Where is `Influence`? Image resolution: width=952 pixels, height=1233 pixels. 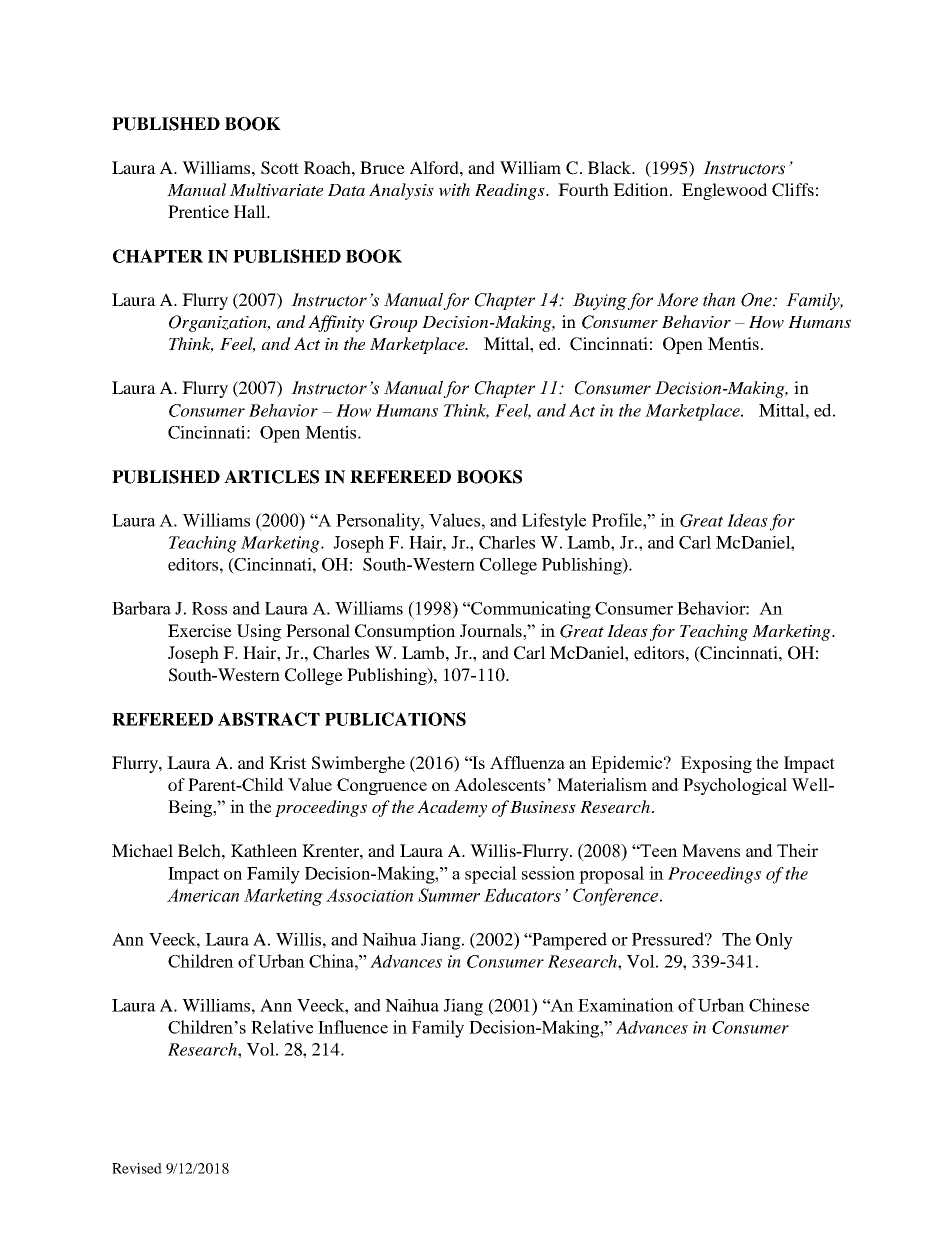 Influence is located at coordinates (353, 1027).
